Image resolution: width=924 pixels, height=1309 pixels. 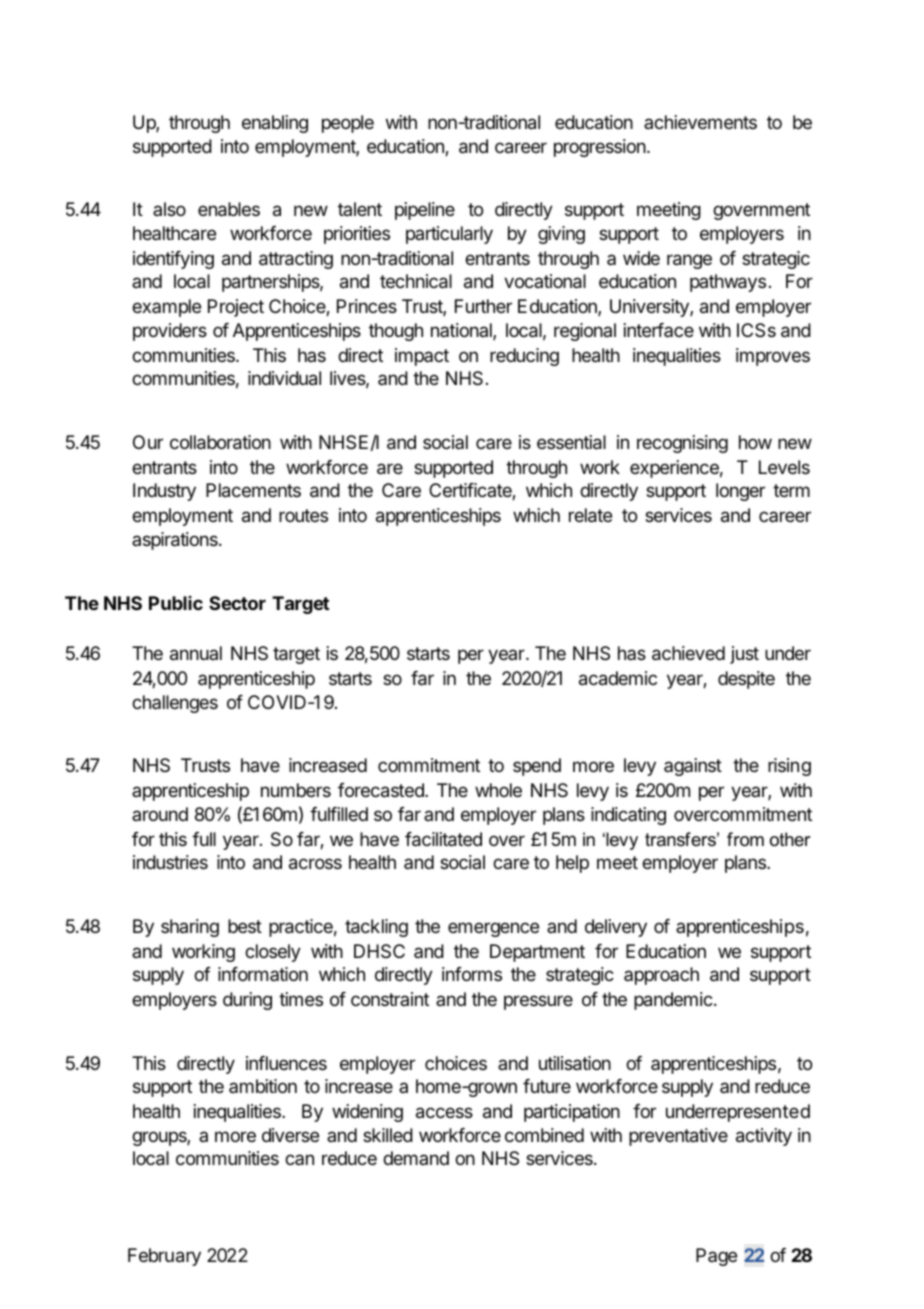 I want to click on best, so click(x=245, y=926).
